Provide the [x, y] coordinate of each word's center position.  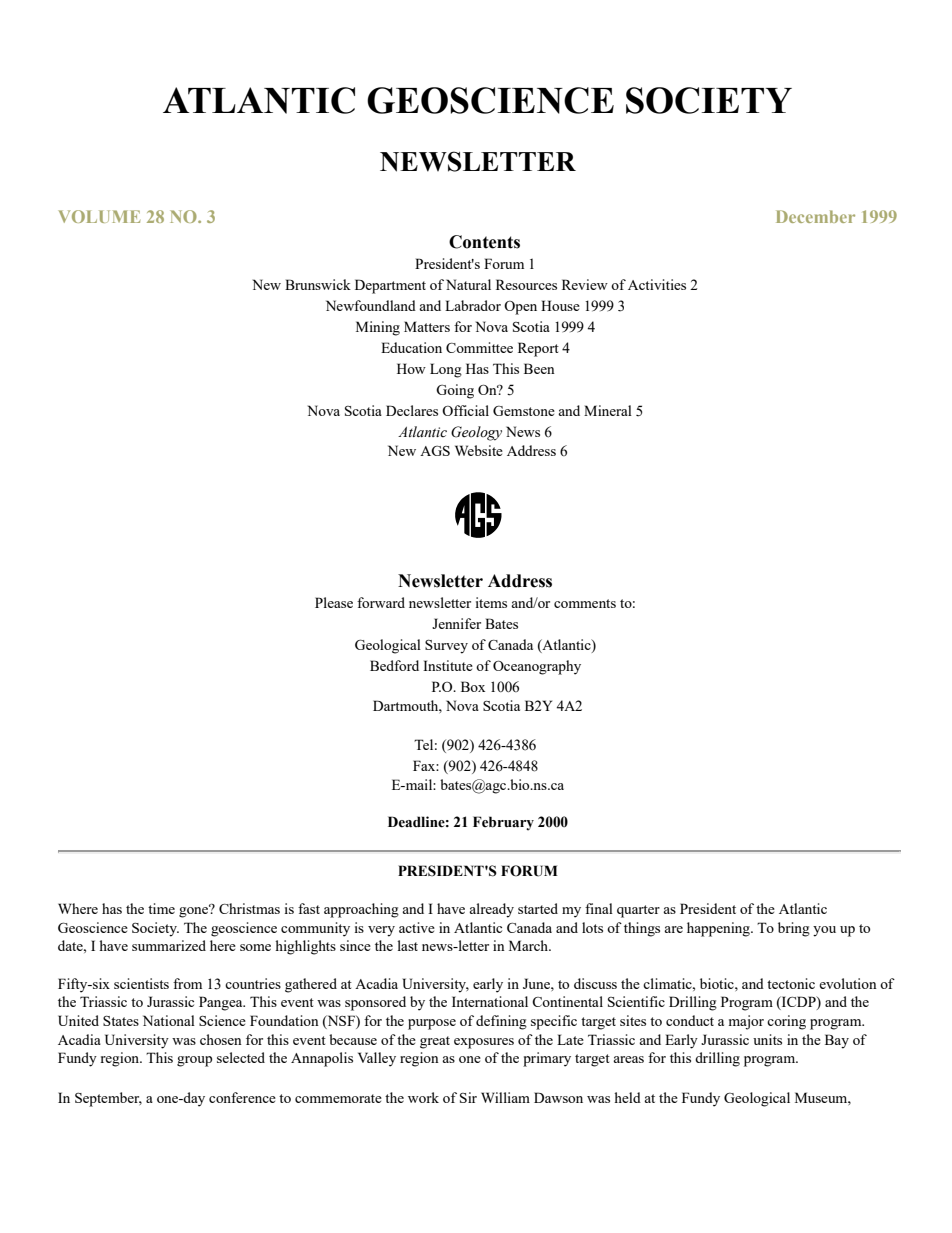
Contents [484, 242]
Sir [468, 1097]
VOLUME [99, 216]
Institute [448, 665]
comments [585, 603]
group [194, 1061]
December [815, 216]
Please [334, 602]
